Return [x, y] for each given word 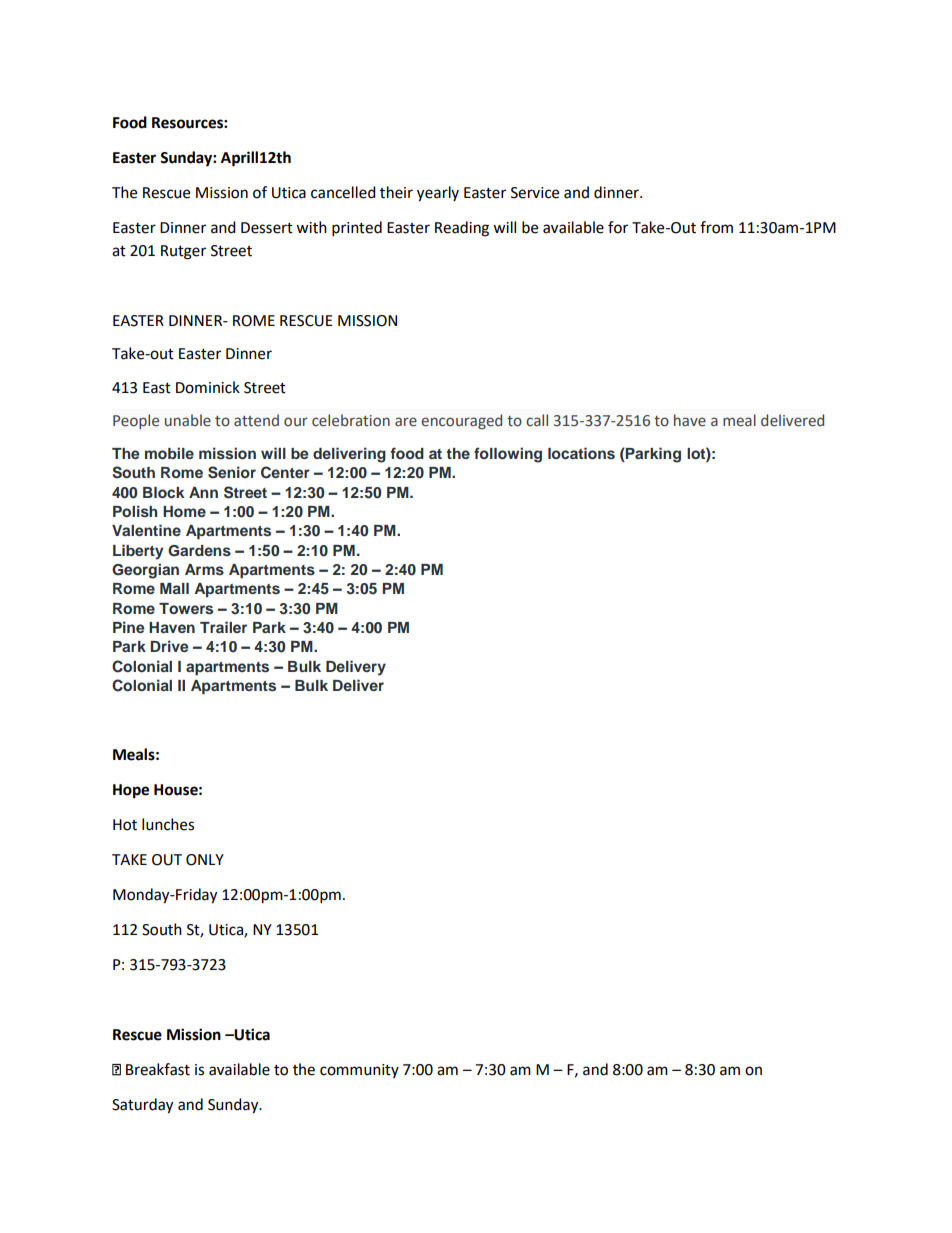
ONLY [205, 860]
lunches [168, 824]
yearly [438, 194]
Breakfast [158, 1069]
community [359, 1071]
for [618, 227]
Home [184, 511]
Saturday [142, 1106]
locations [581, 453]
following [508, 455]
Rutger [183, 252]
